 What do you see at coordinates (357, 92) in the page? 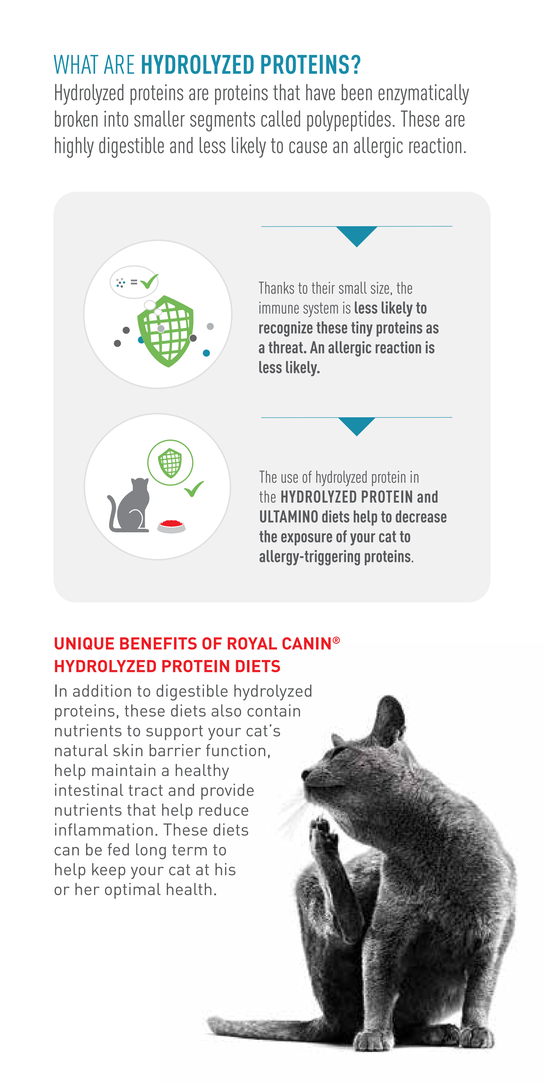
I see `been` at bounding box center [357, 92].
